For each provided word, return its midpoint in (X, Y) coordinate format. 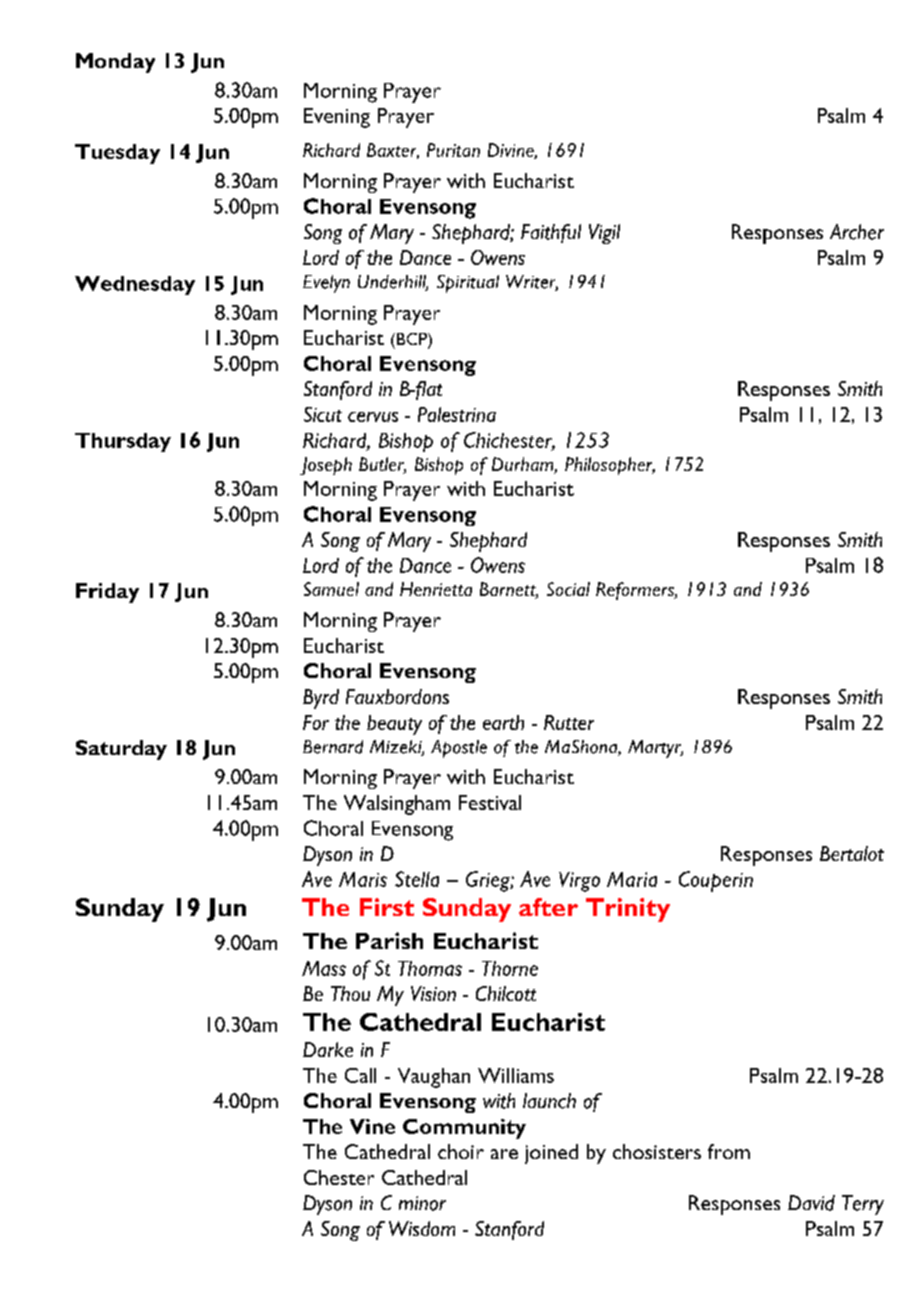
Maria (632, 879)
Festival (490, 802)
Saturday (121, 750)
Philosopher (610, 466)
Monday (115, 63)
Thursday (123, 442)
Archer (857, 232)
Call (360, 1075)
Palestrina (457, 414)
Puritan (453, 150)
